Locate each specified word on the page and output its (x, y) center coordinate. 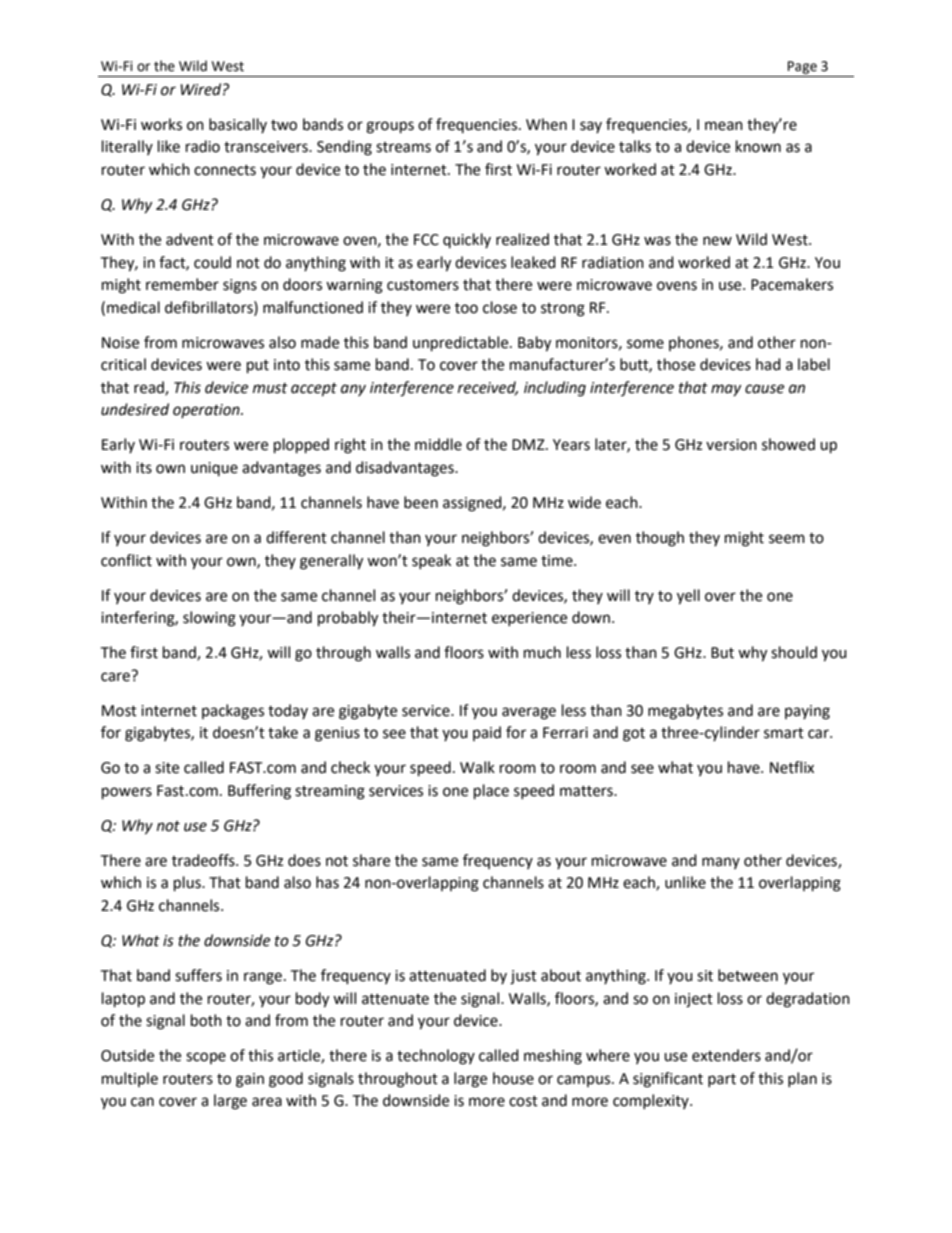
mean (724, 126)
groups (390, 127)
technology (436, 1057)
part (722, 1080)
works (161, 124)
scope (206, 1058)
